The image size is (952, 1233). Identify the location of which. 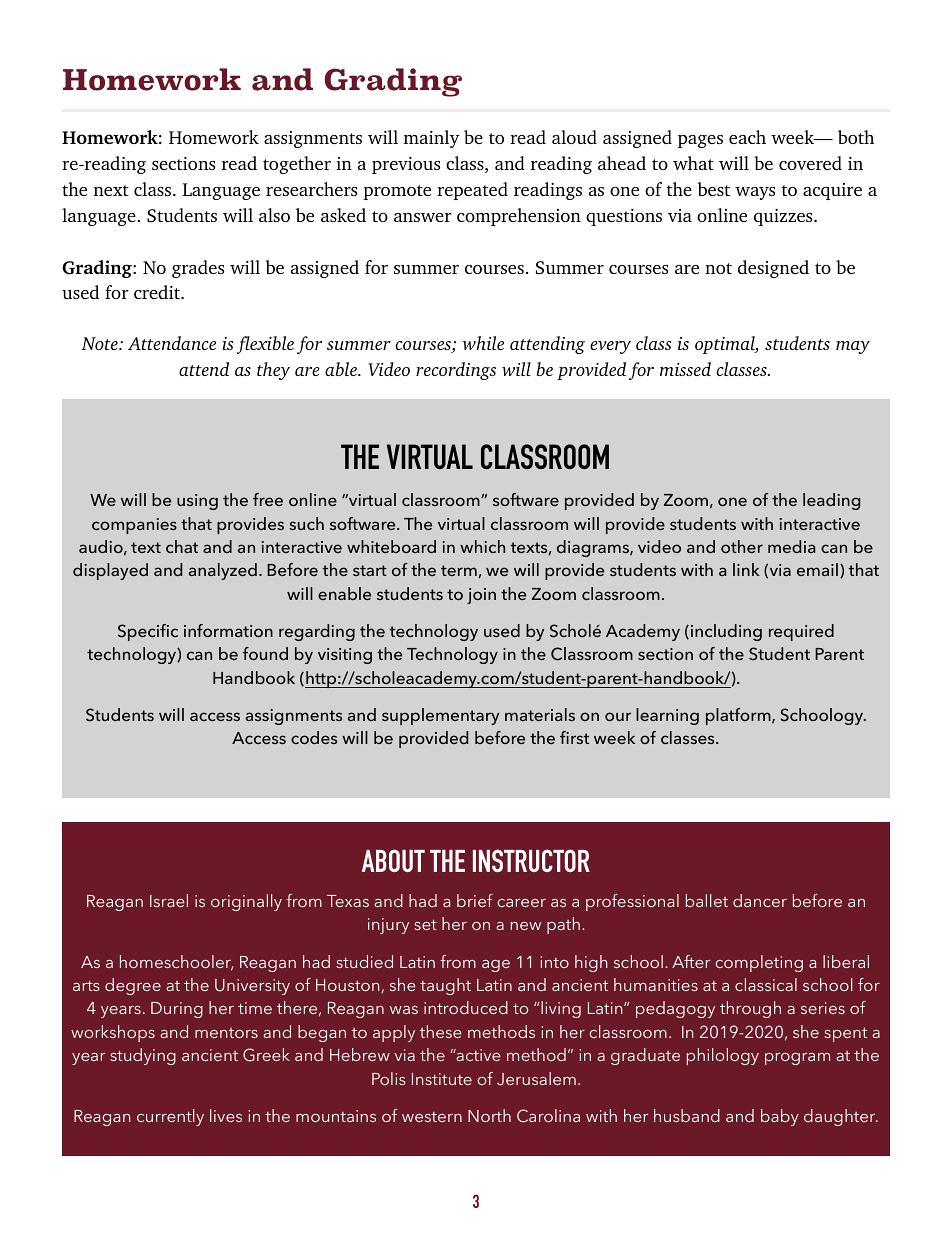
(482, 546).
